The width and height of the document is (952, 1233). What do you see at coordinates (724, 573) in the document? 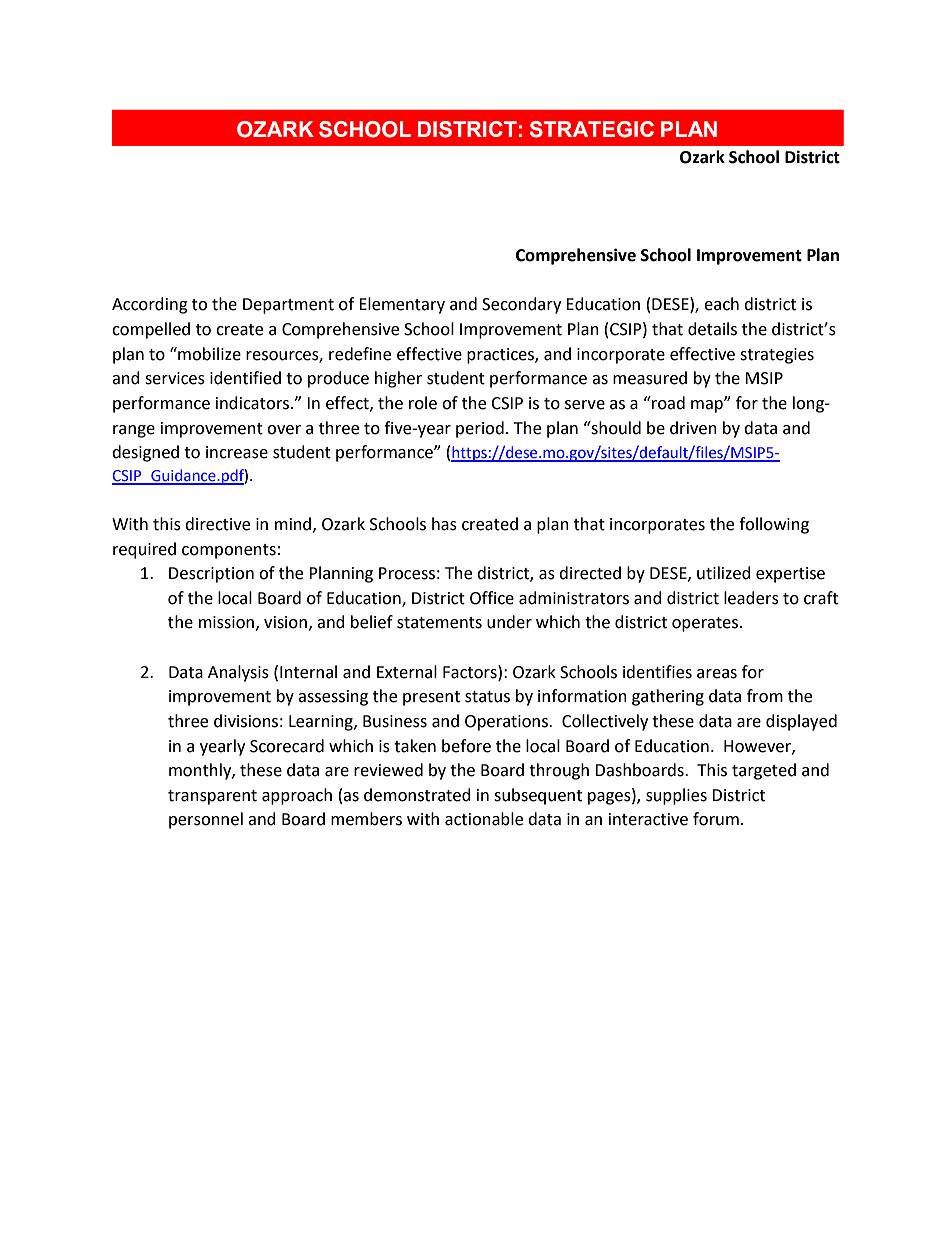
I see `utilized` at bounding box center [724, 573].
